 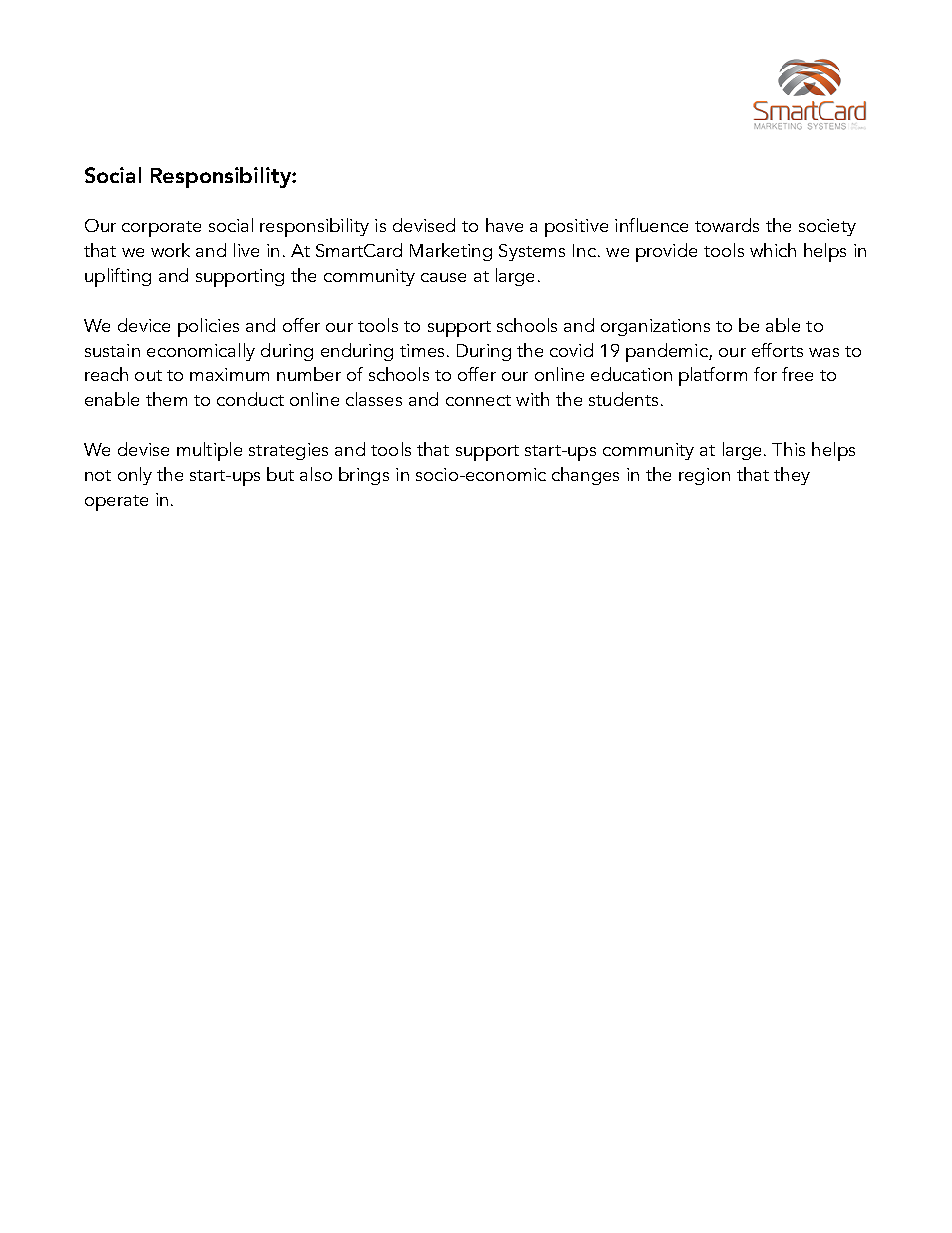 What do you see at coordinates (478, 400) in the document?
I see `connect` at bounding box center [478, 400].
